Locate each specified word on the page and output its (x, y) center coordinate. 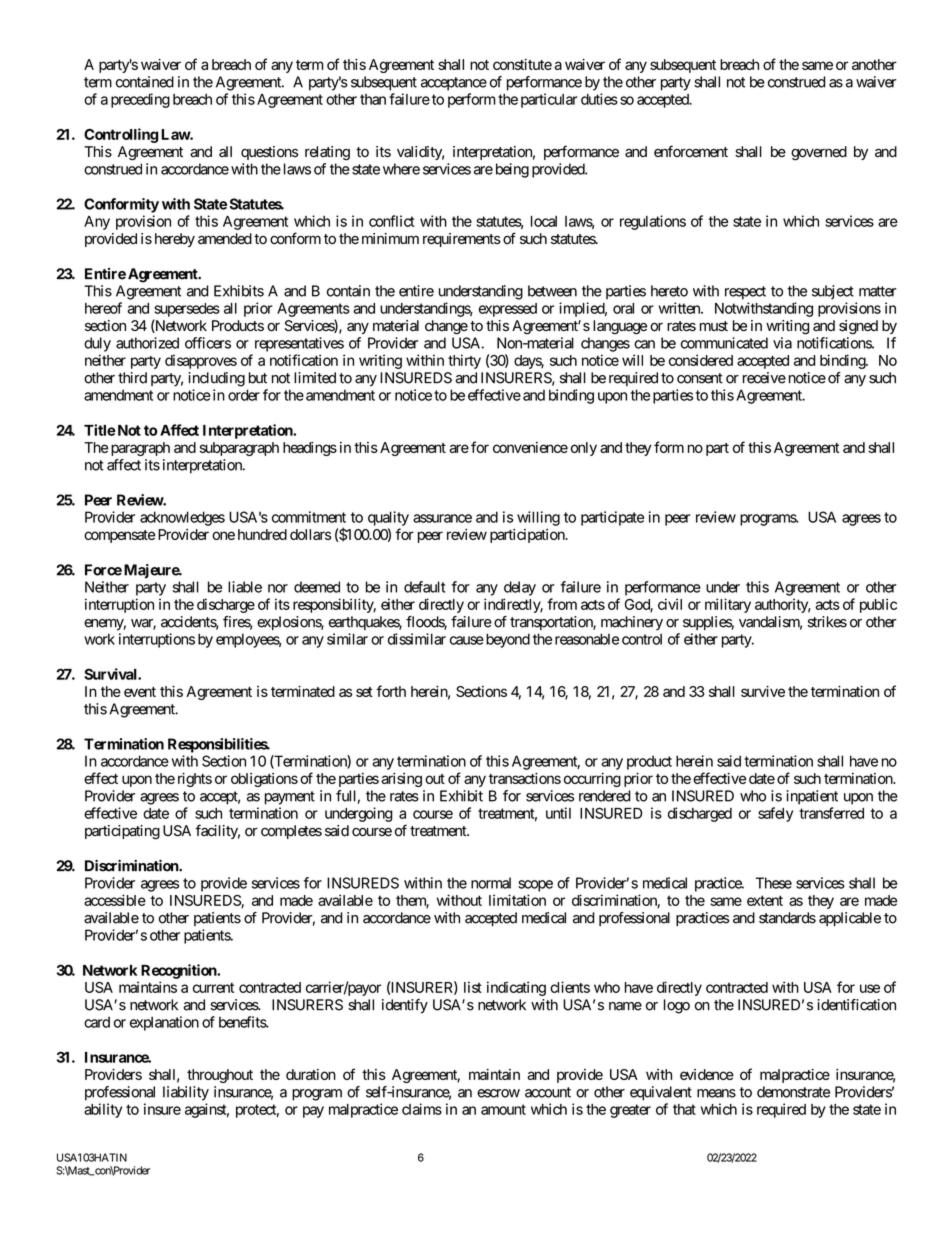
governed (819, 153)
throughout (220, 1076)
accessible (115, 900)
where (401, 169)
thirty (464, 361)
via (782, 343)
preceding (140, 100)
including (216, 379)
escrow (498, 1093)
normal (491, 883)
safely (775, 814)
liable (245, 587)
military (728, 605)
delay (520, 588)
